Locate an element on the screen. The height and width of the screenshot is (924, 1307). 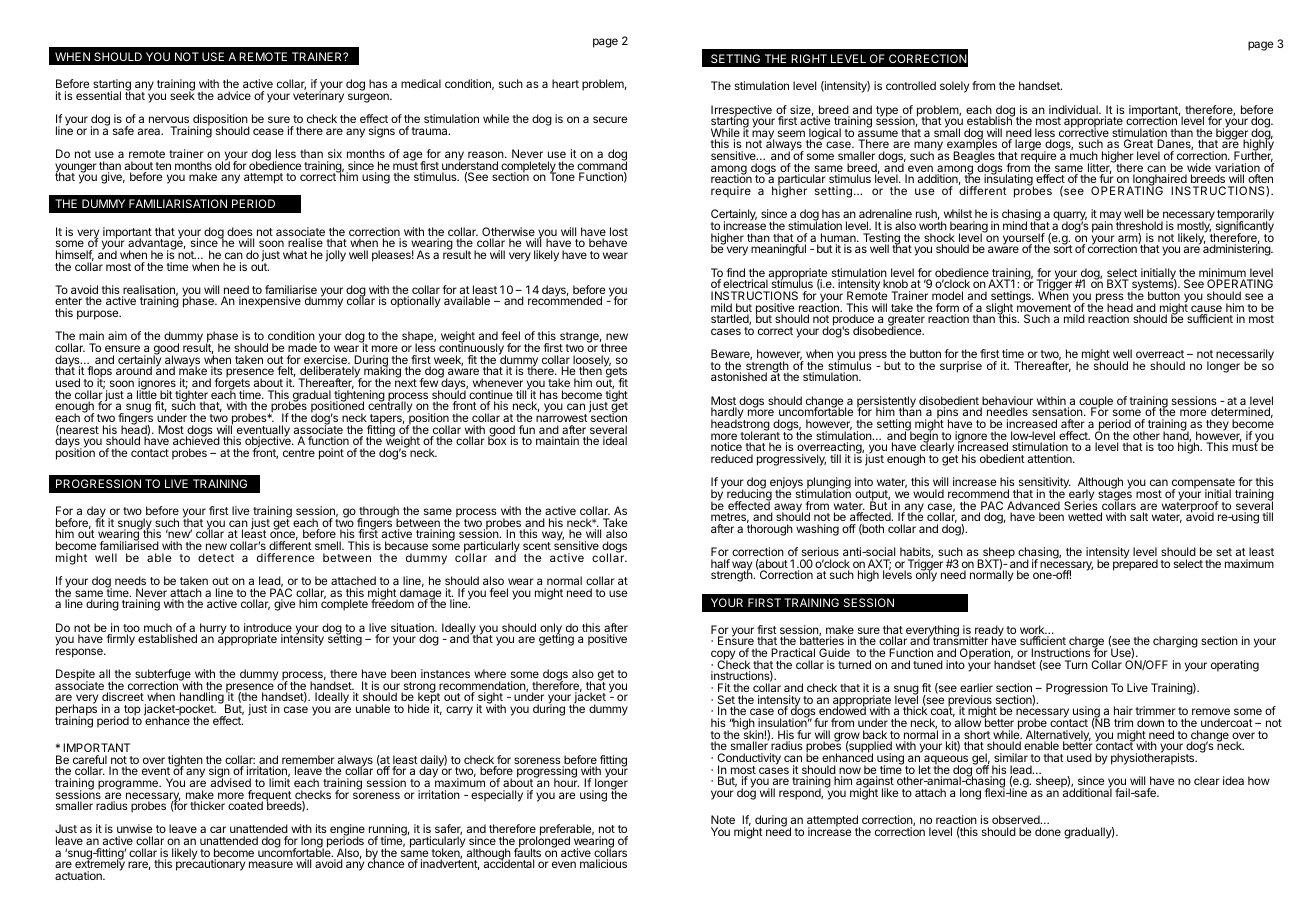
copy is located at coordinates (724, 656).
